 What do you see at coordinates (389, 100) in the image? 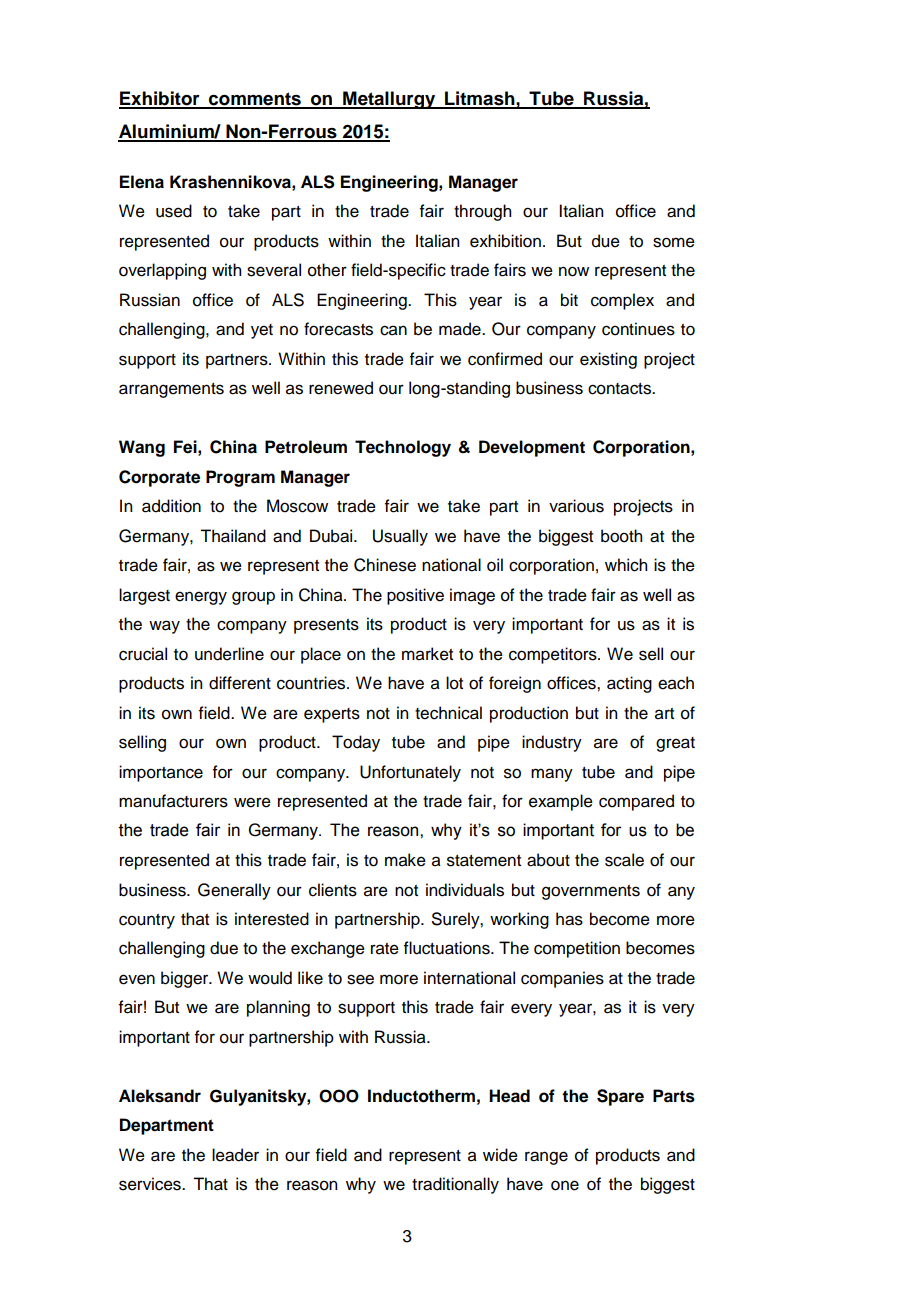
I see `Metallurgy` at bounding box center [389, 100].
